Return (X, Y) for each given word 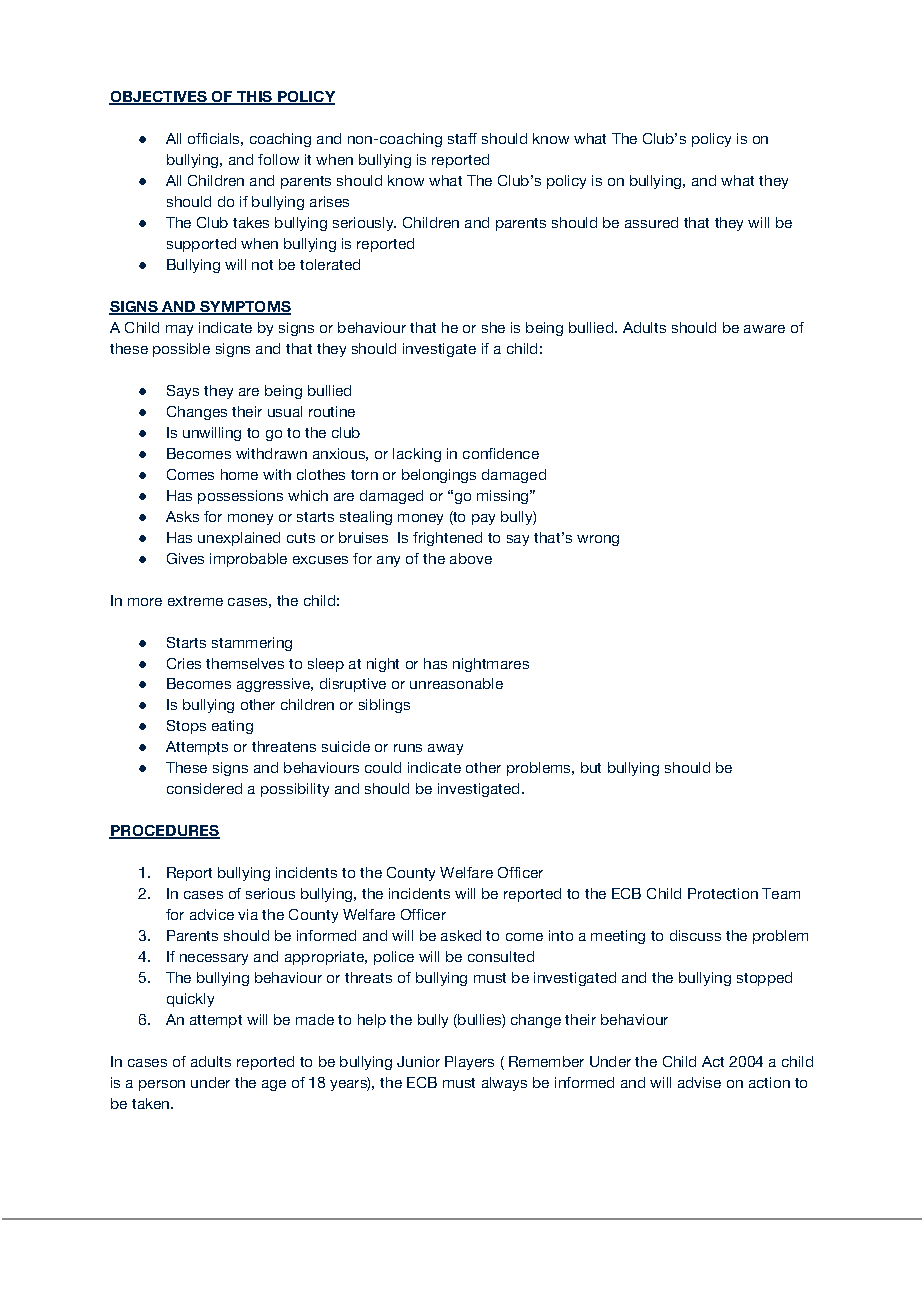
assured (651, 222)
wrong (598, 540)
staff (462, 138)
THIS (255, 98)
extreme (195, 601)
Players (469, 1063)
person (162, 1085)
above (471, 558)
